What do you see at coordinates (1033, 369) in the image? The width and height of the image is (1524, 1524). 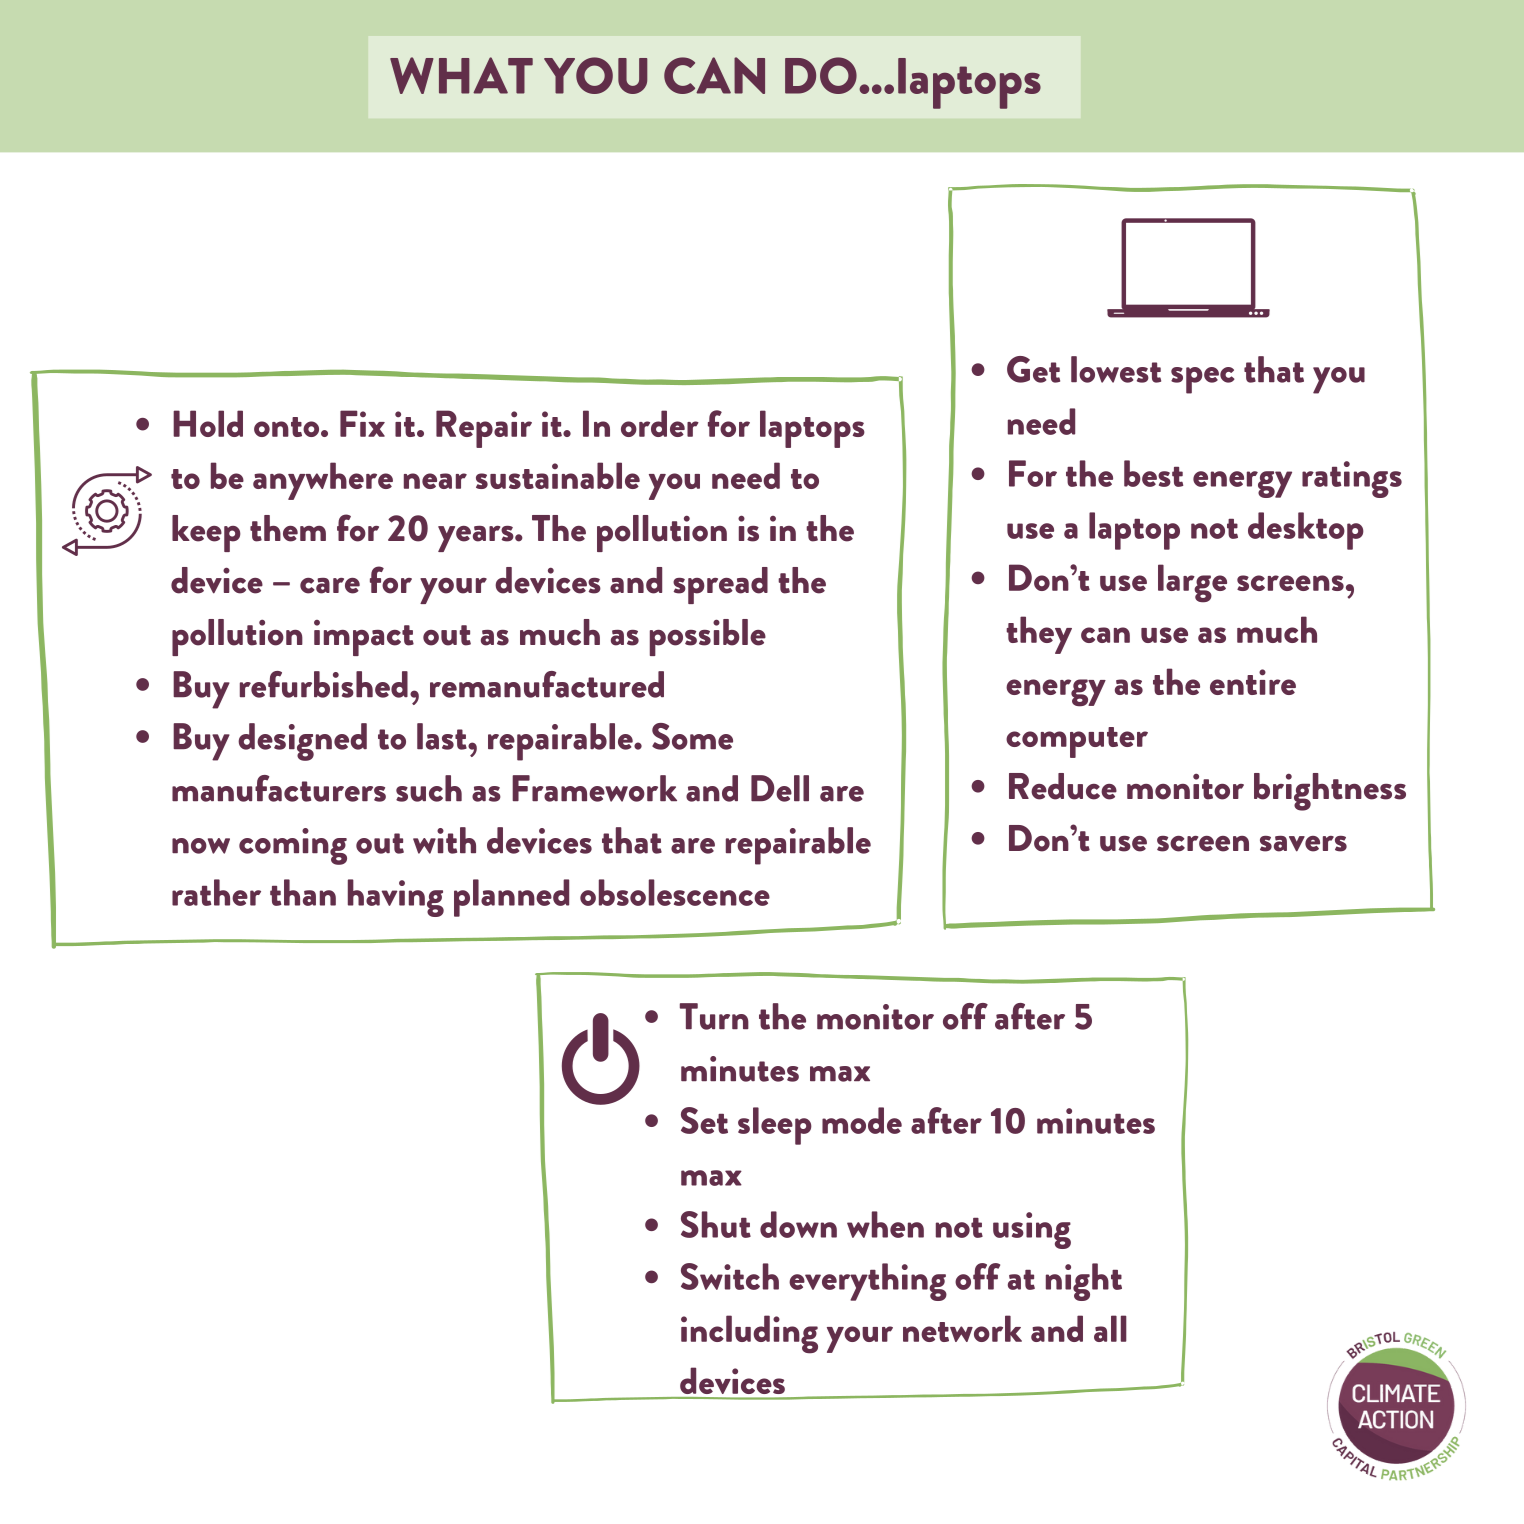 I see `Get` at bounding box center [1033, 369].
